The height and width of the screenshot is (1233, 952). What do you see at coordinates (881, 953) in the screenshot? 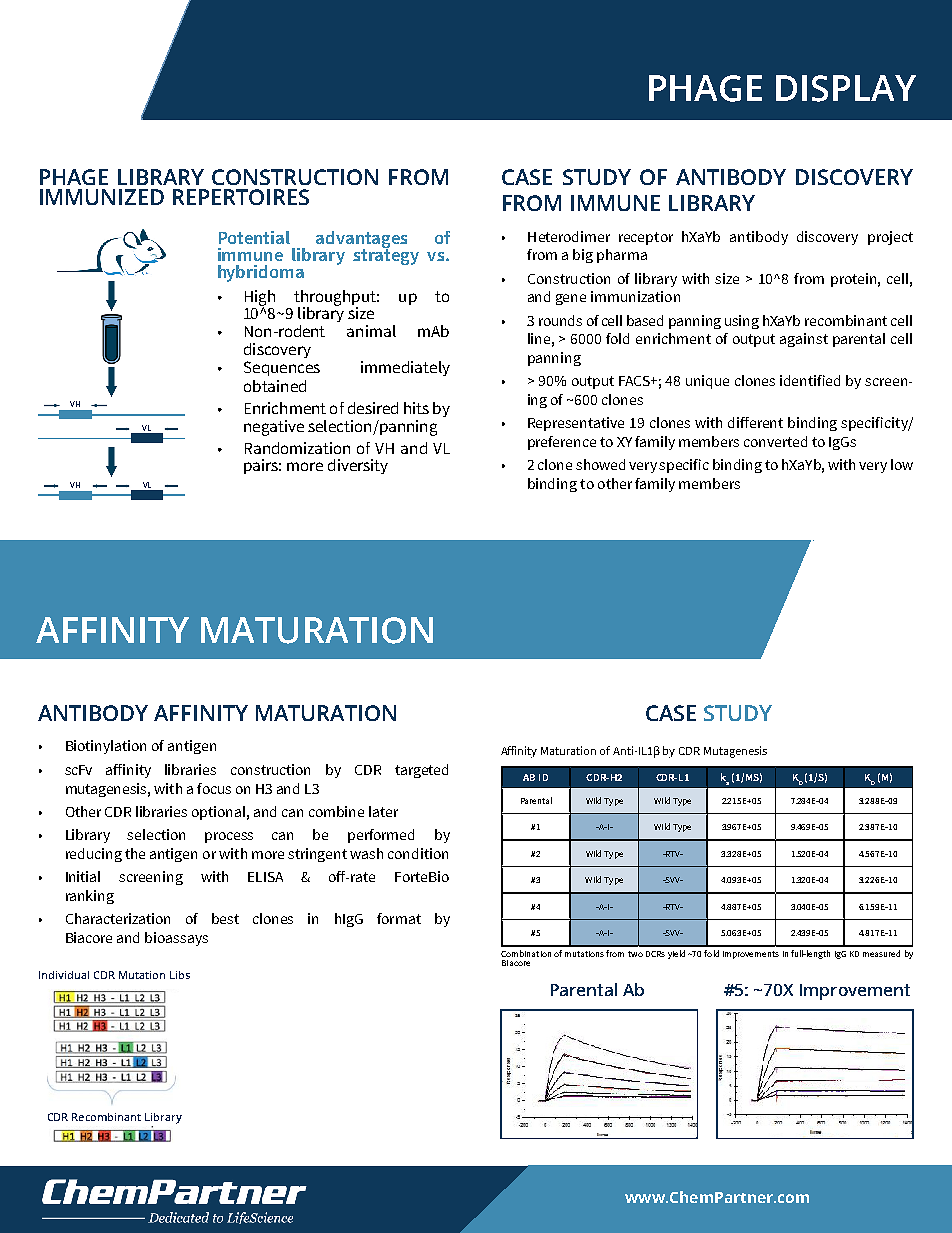
I see `measured` at bounding box center [881, 953].
